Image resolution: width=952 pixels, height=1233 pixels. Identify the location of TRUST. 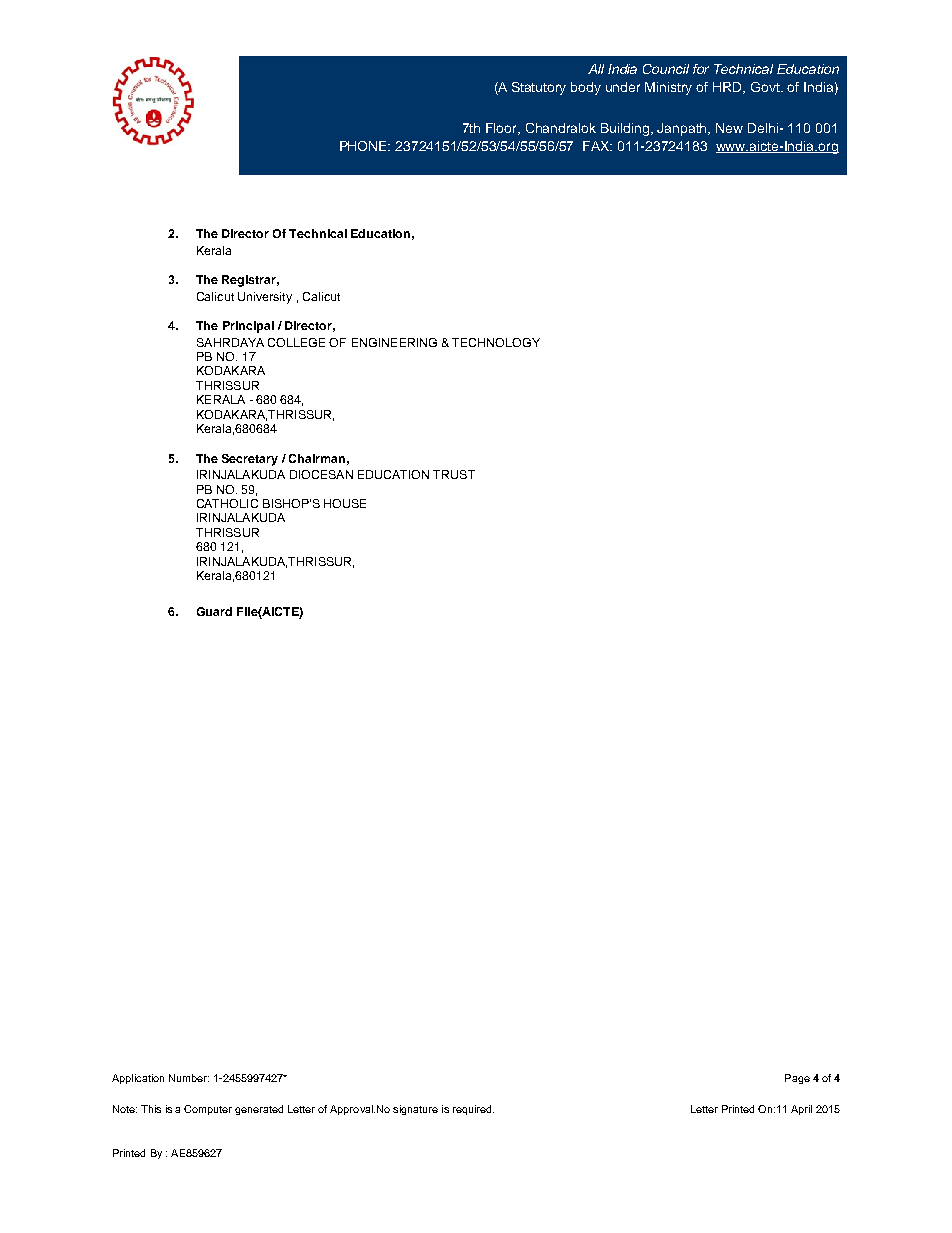
(454, 474).
